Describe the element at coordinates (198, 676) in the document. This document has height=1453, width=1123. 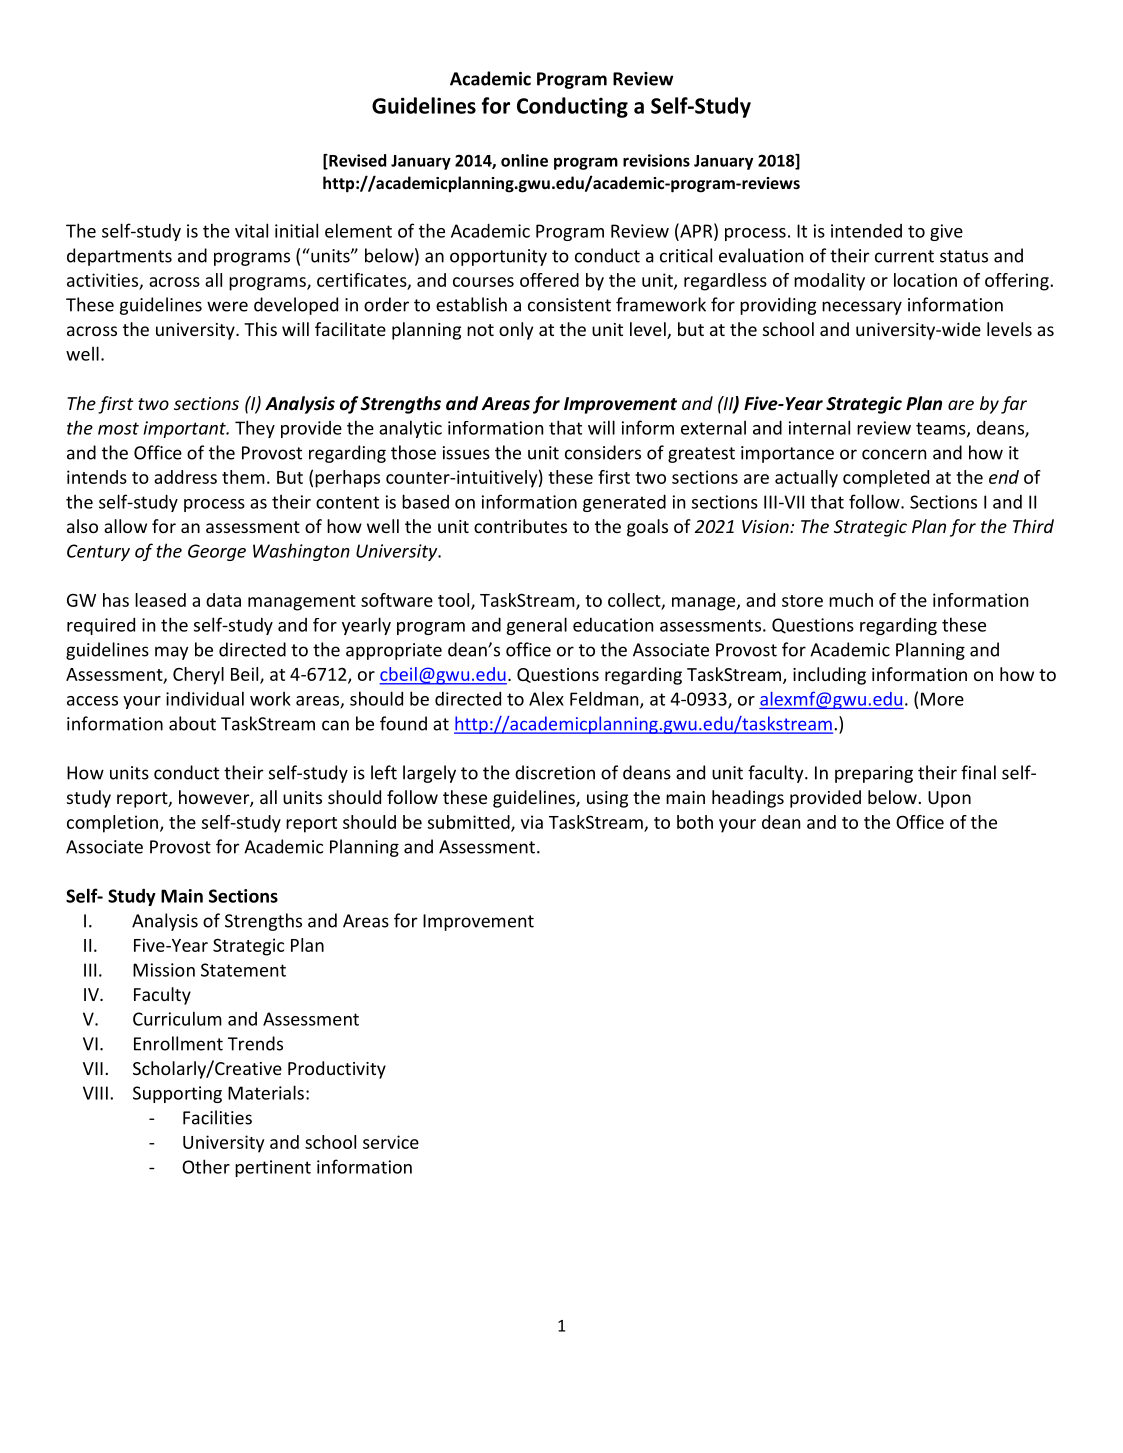
I see `Cheryl` at that location.
